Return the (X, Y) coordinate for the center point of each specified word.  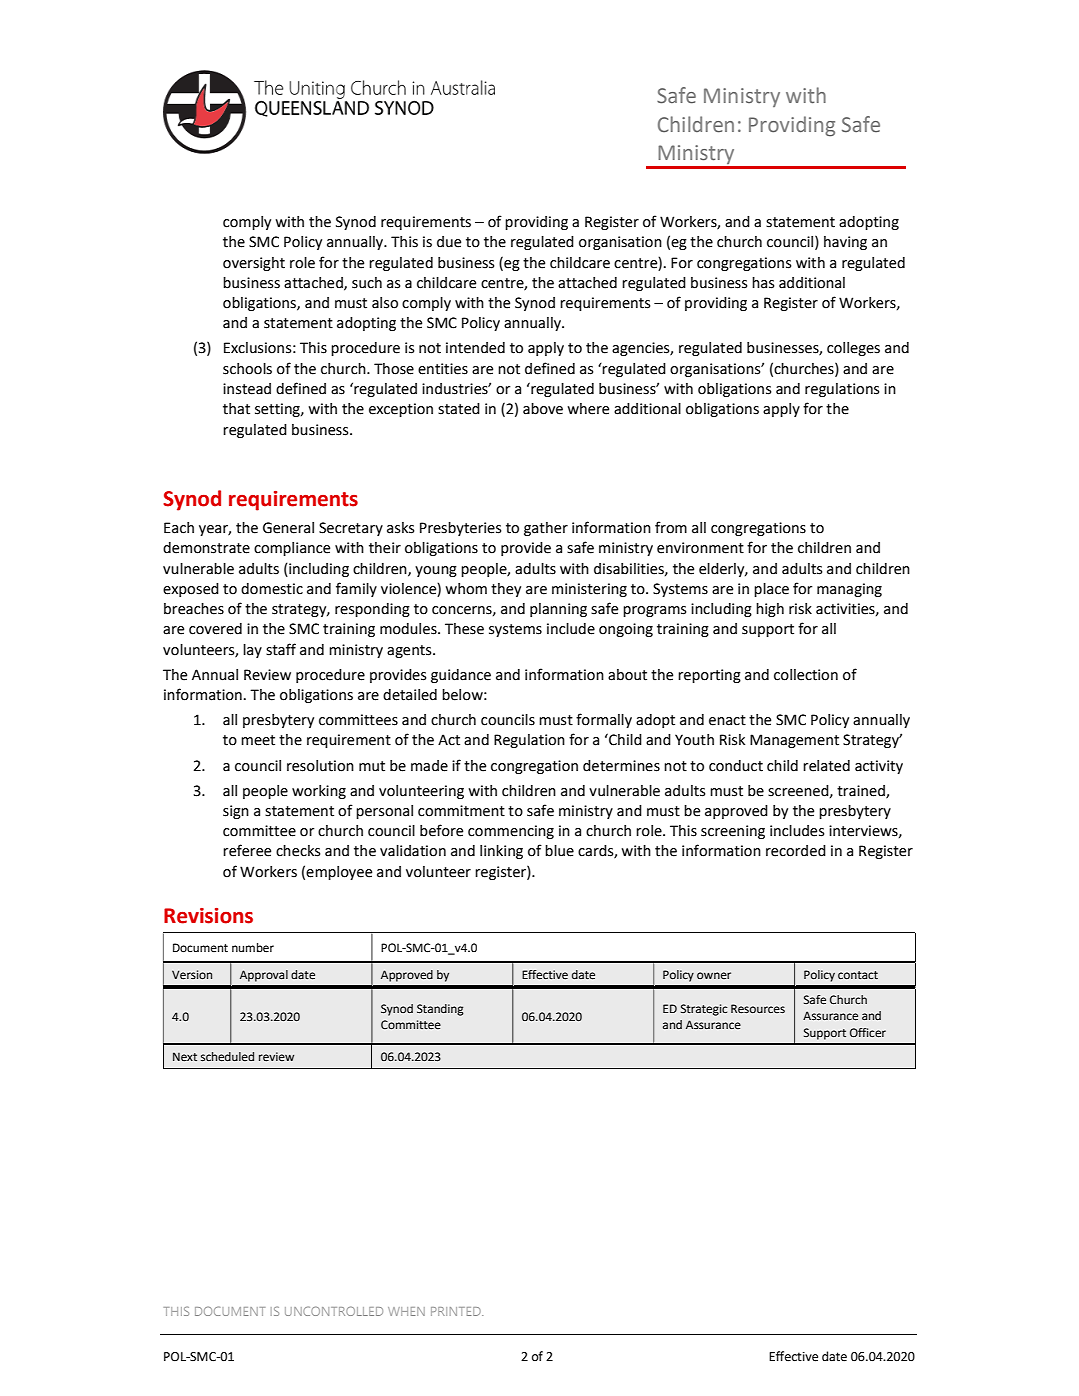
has (763, 283)
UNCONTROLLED (334, 1311)
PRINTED (457, 1311)
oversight (254, 264)
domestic (272, 589)
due (449, 242)
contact (858, 975)
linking (501, 852)
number (253, 948)
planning (558, 610)
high (770, 610)
